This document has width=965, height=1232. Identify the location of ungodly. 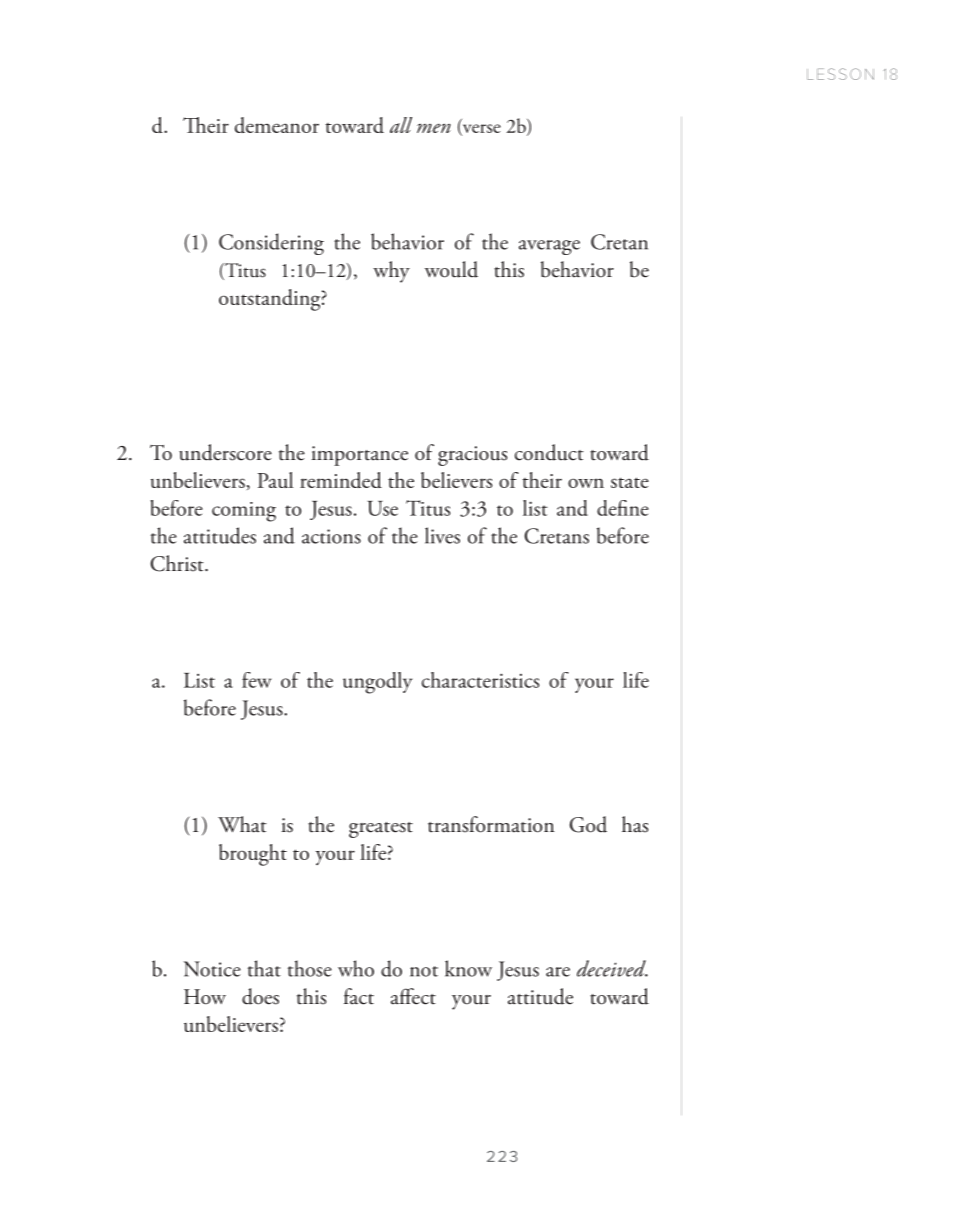
(377, 683).
